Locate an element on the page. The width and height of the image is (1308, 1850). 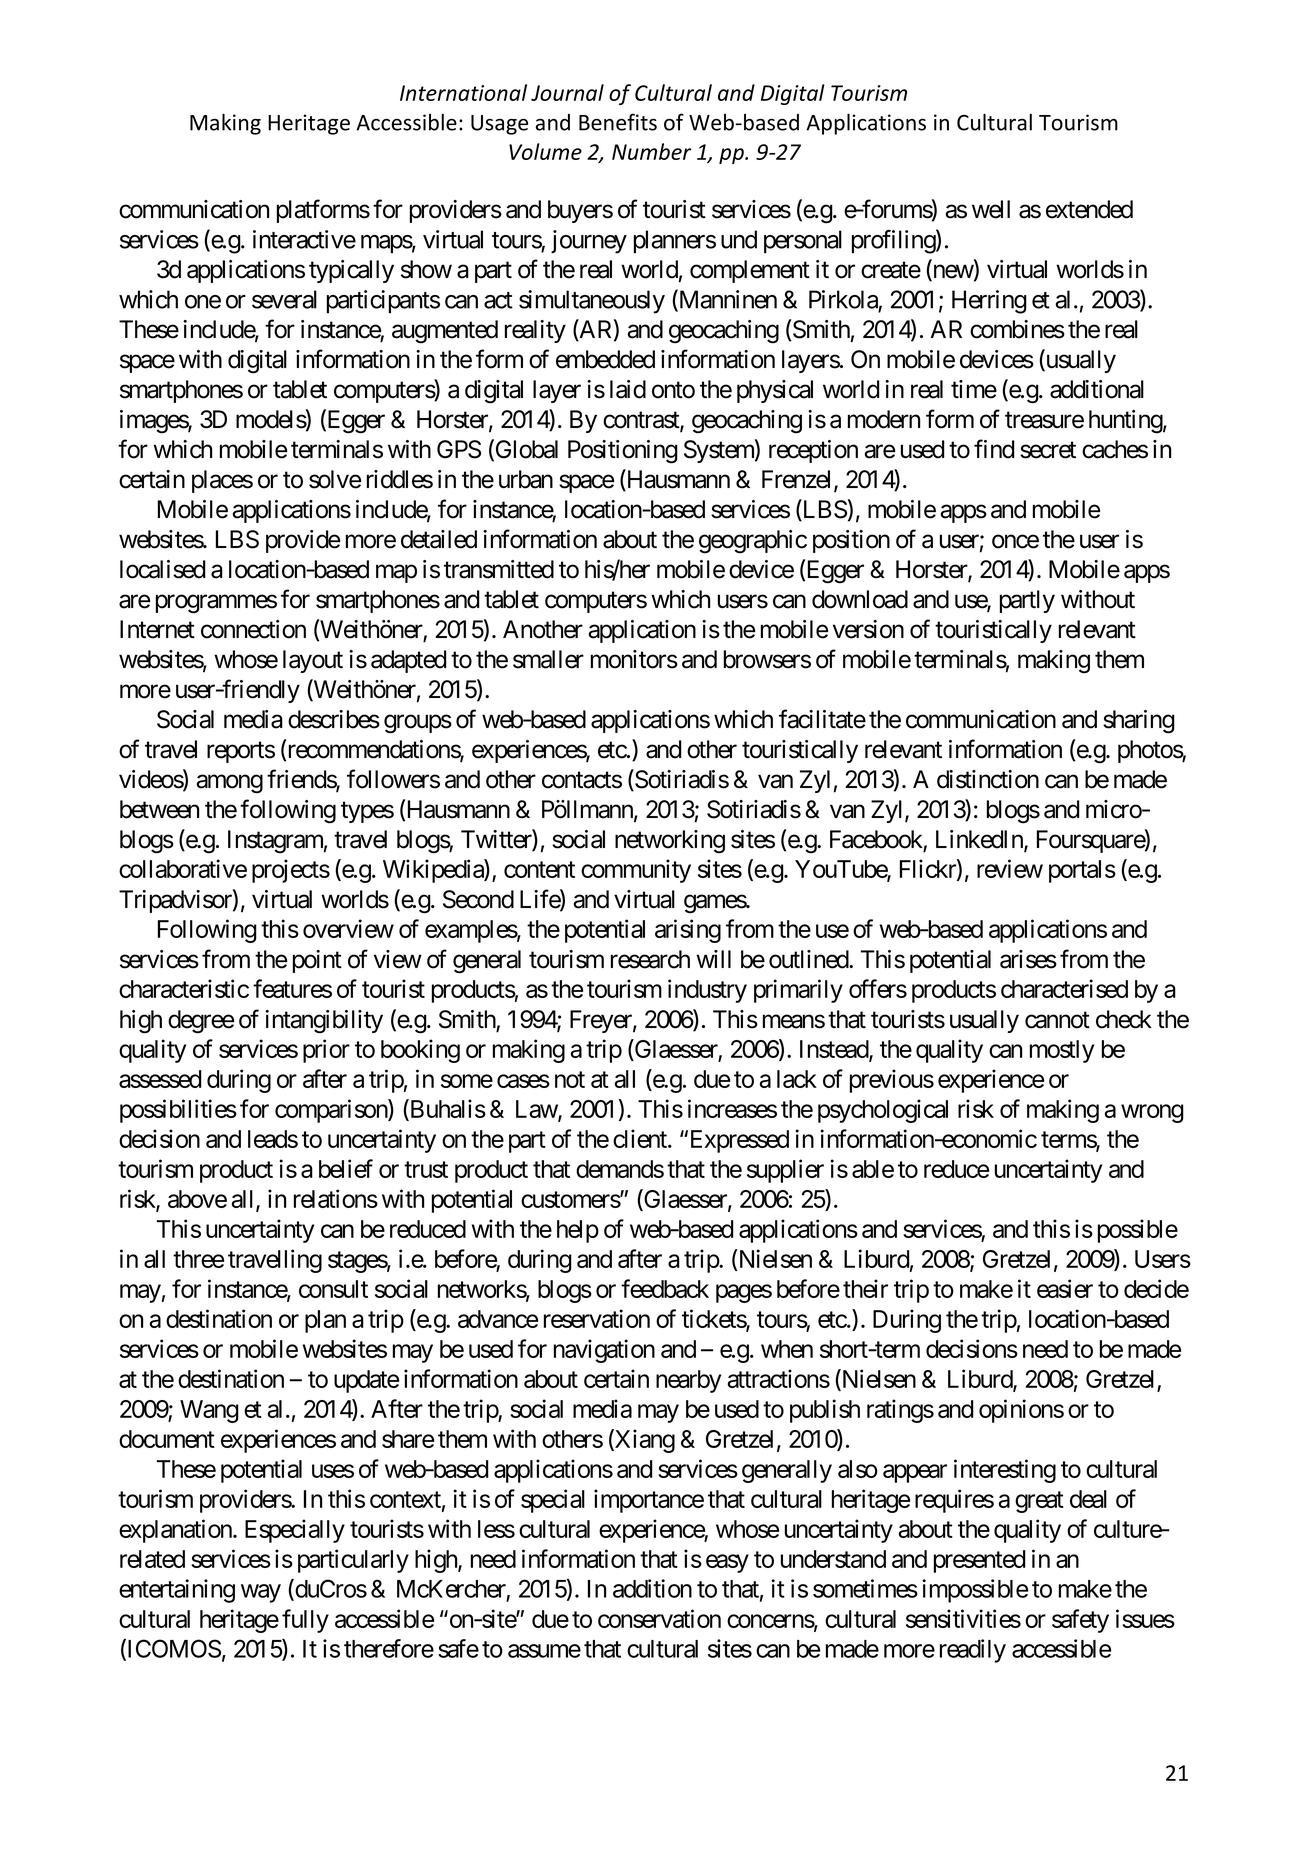
help is located at coordinates (578, 1231).
